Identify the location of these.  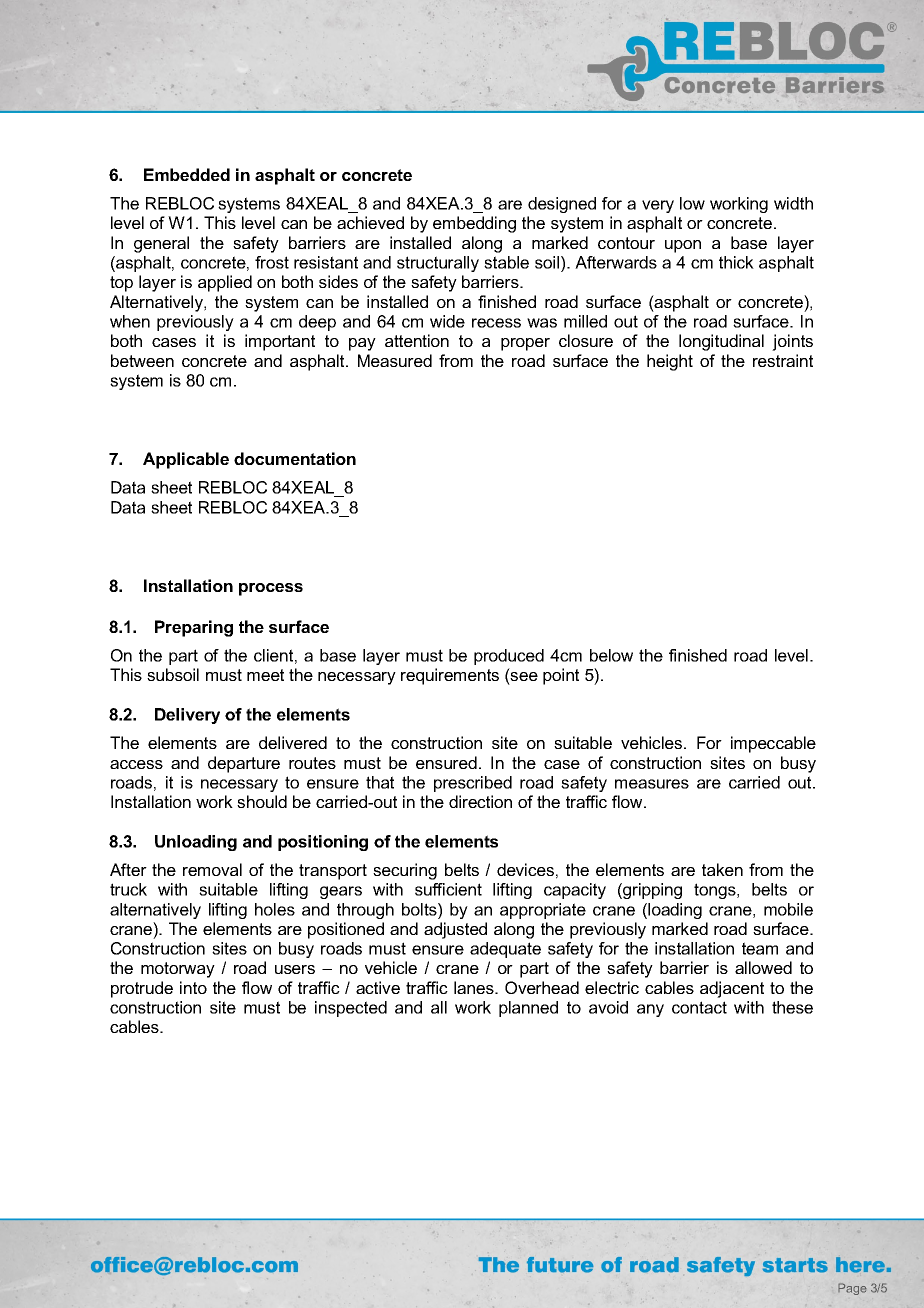
(792, 1007).
